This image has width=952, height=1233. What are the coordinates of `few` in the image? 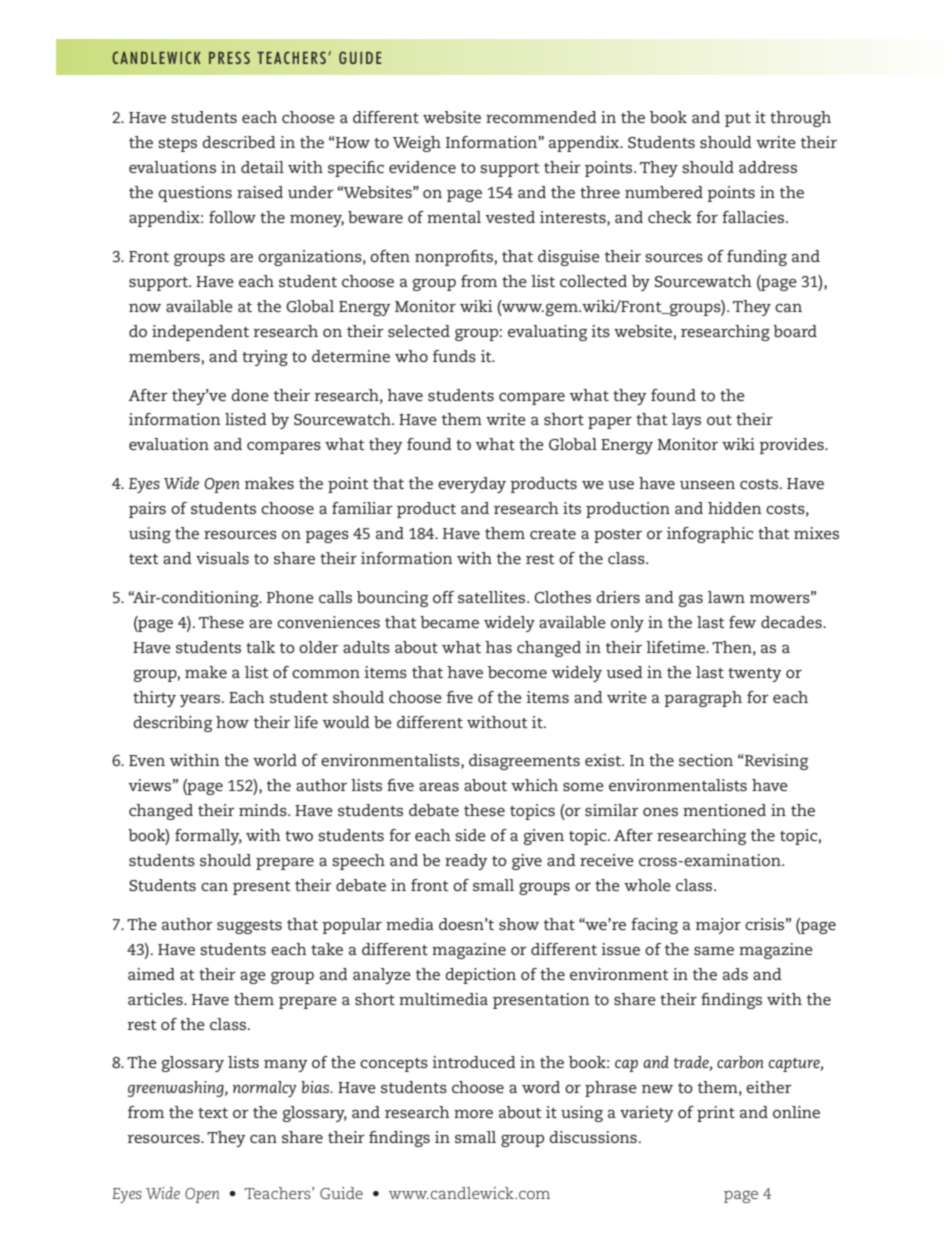 It's located at (742, 622).
